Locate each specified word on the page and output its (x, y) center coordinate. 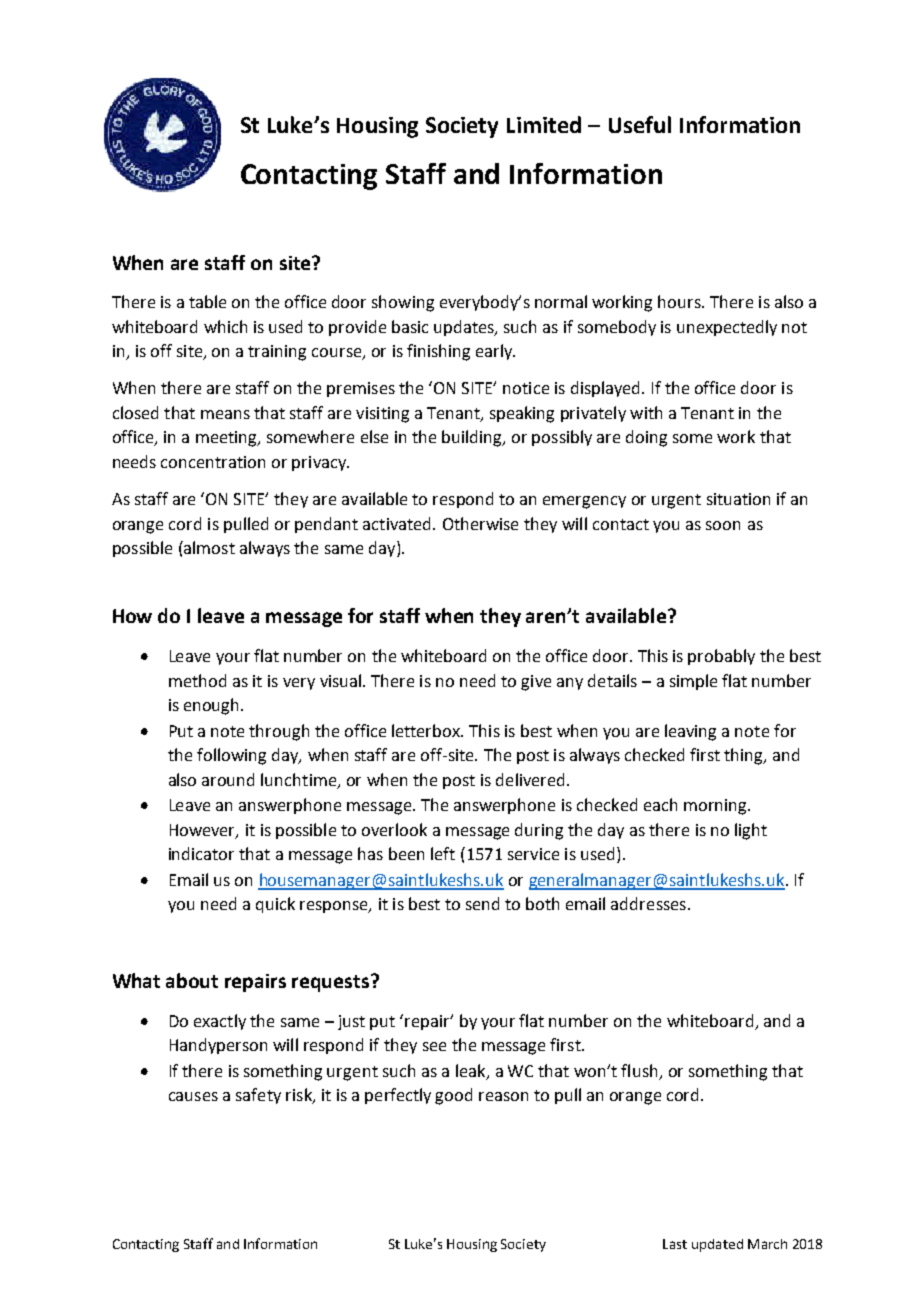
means (225, 414)
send (482, 903)
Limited (544, 124)
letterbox (427, 730)
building (473, 438)
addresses (648, 903)
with (646, 412)
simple (693, 682)
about (192, 980)
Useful (640, 124)
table (207, 301)
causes (193, 1096)
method (197, 680)
